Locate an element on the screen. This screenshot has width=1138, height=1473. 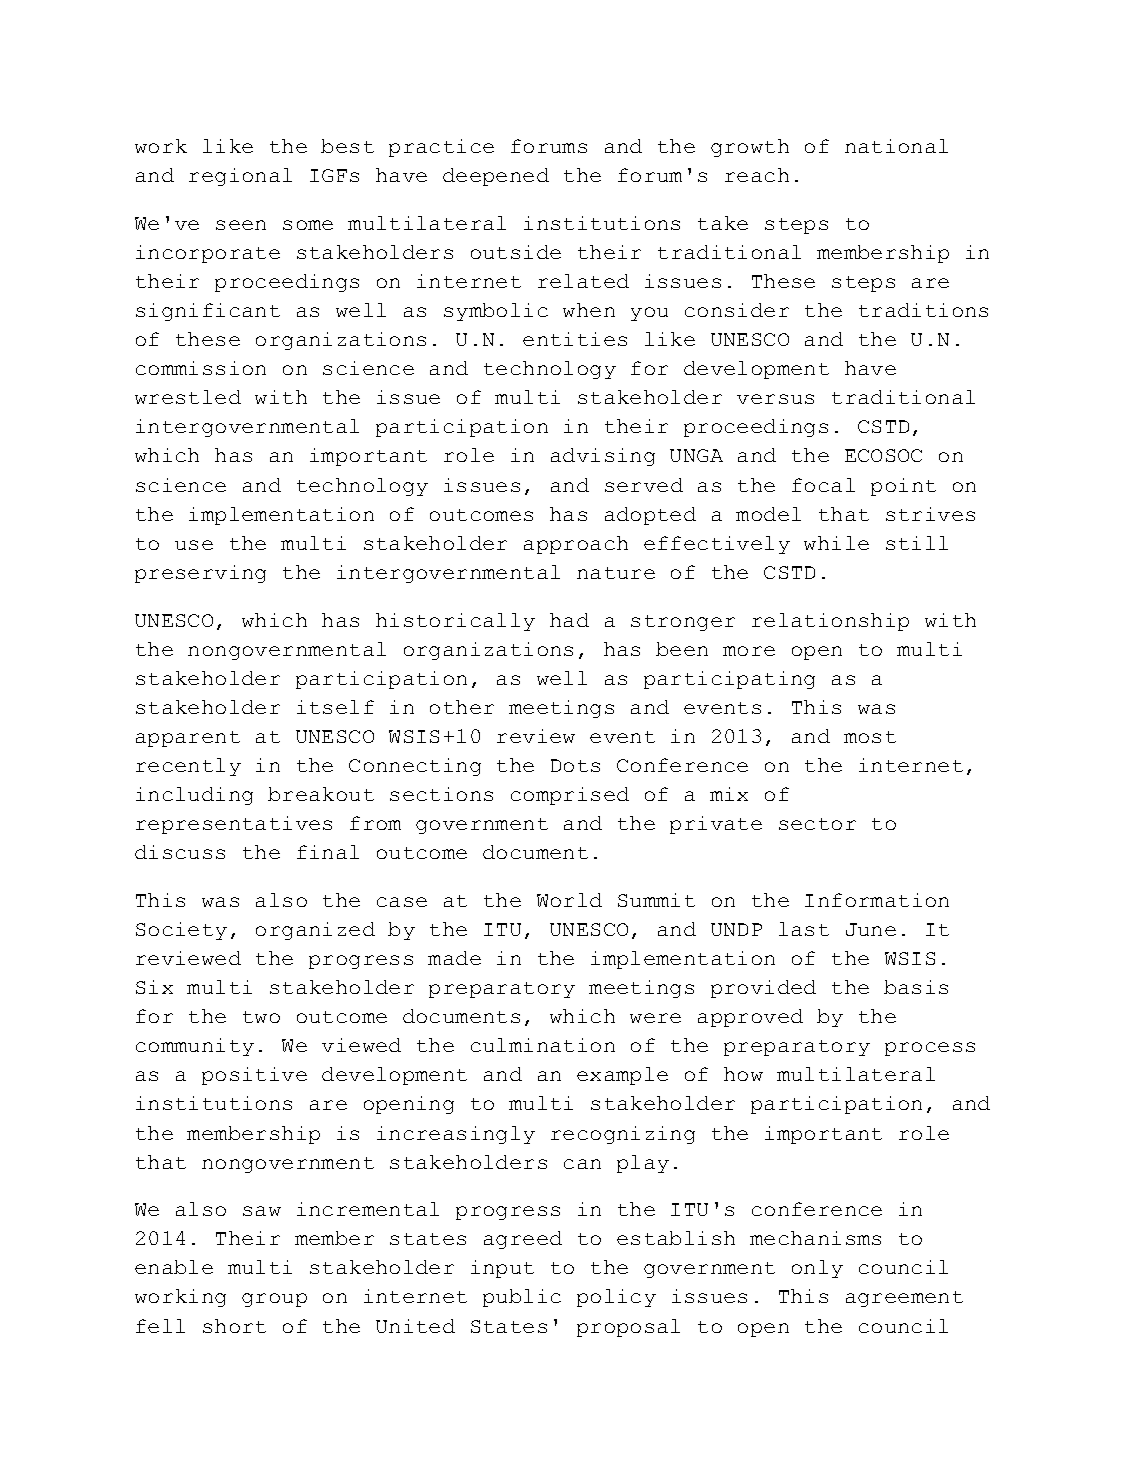
national is located at coordinates (896, 146).
